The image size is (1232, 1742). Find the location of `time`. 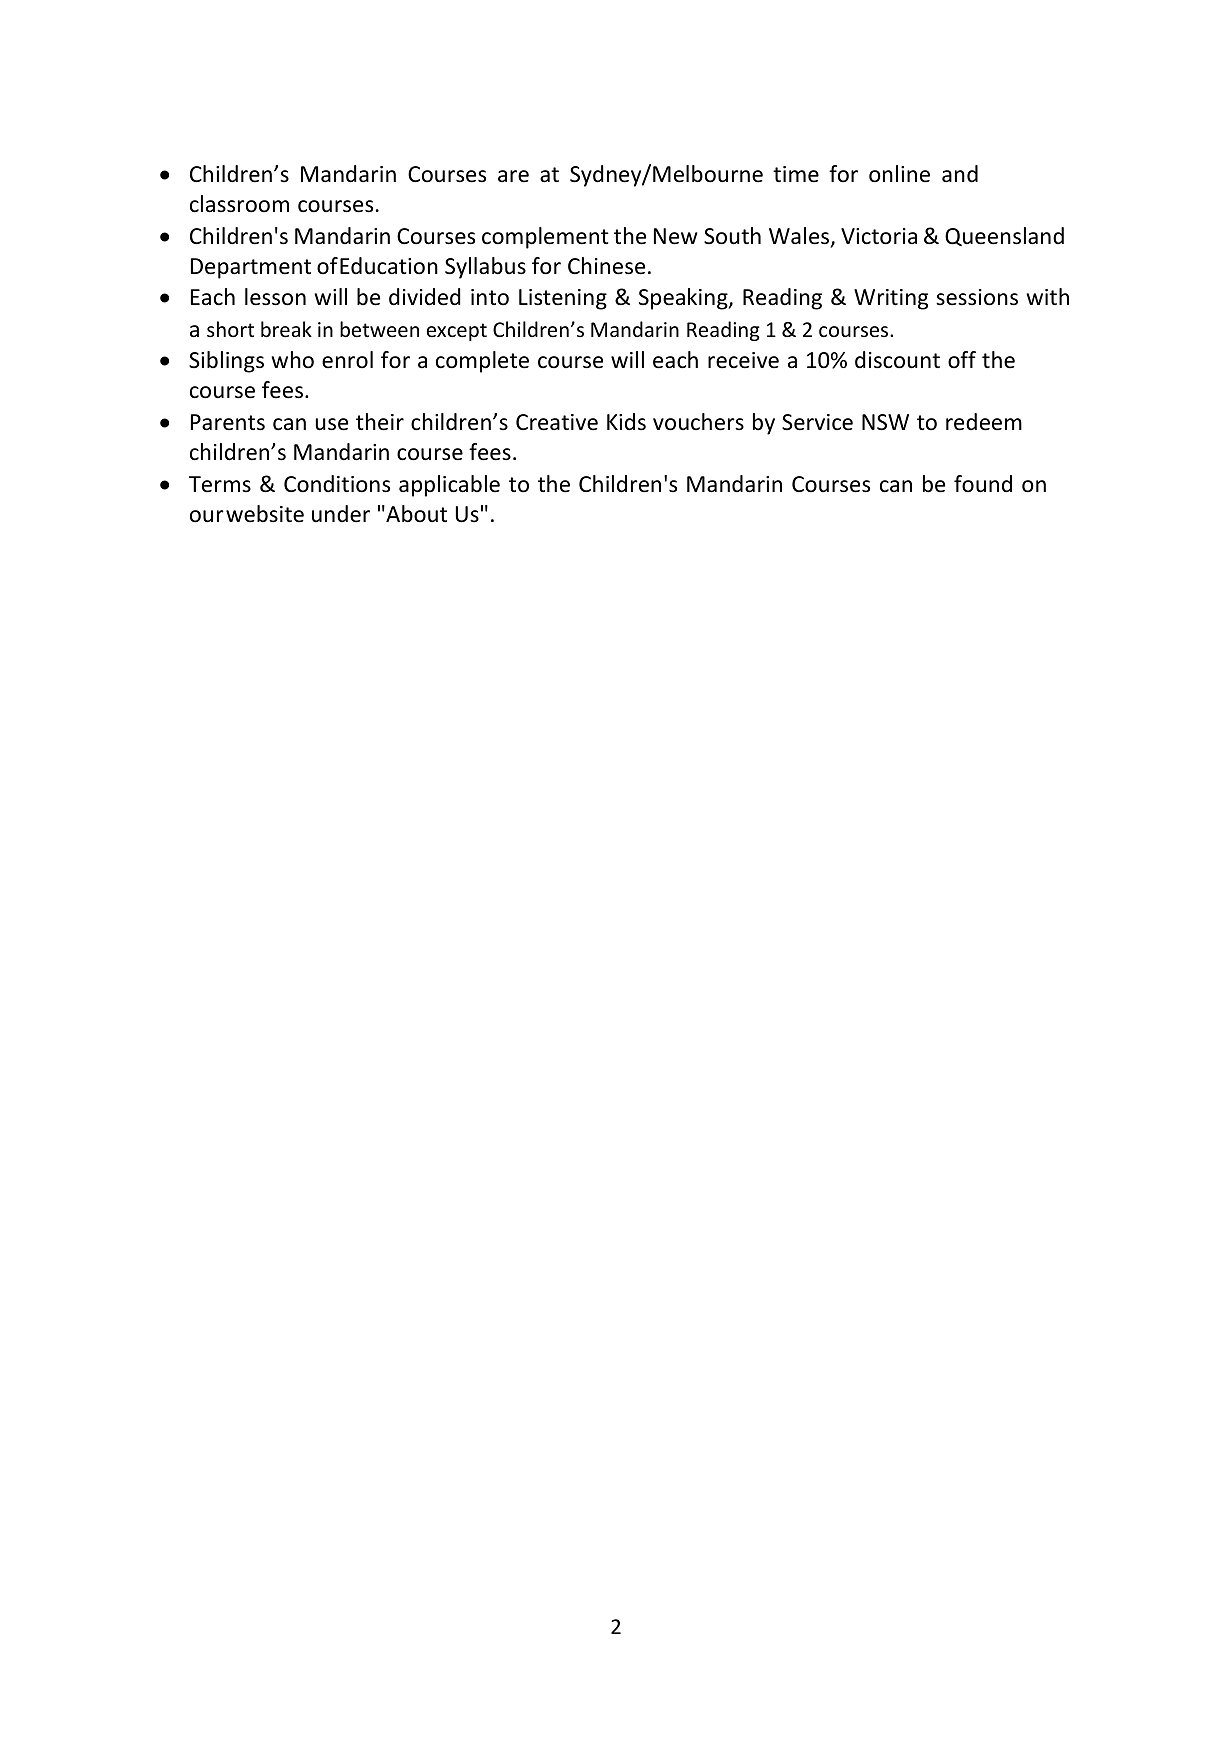

time is located at coordinates (796, 174).
